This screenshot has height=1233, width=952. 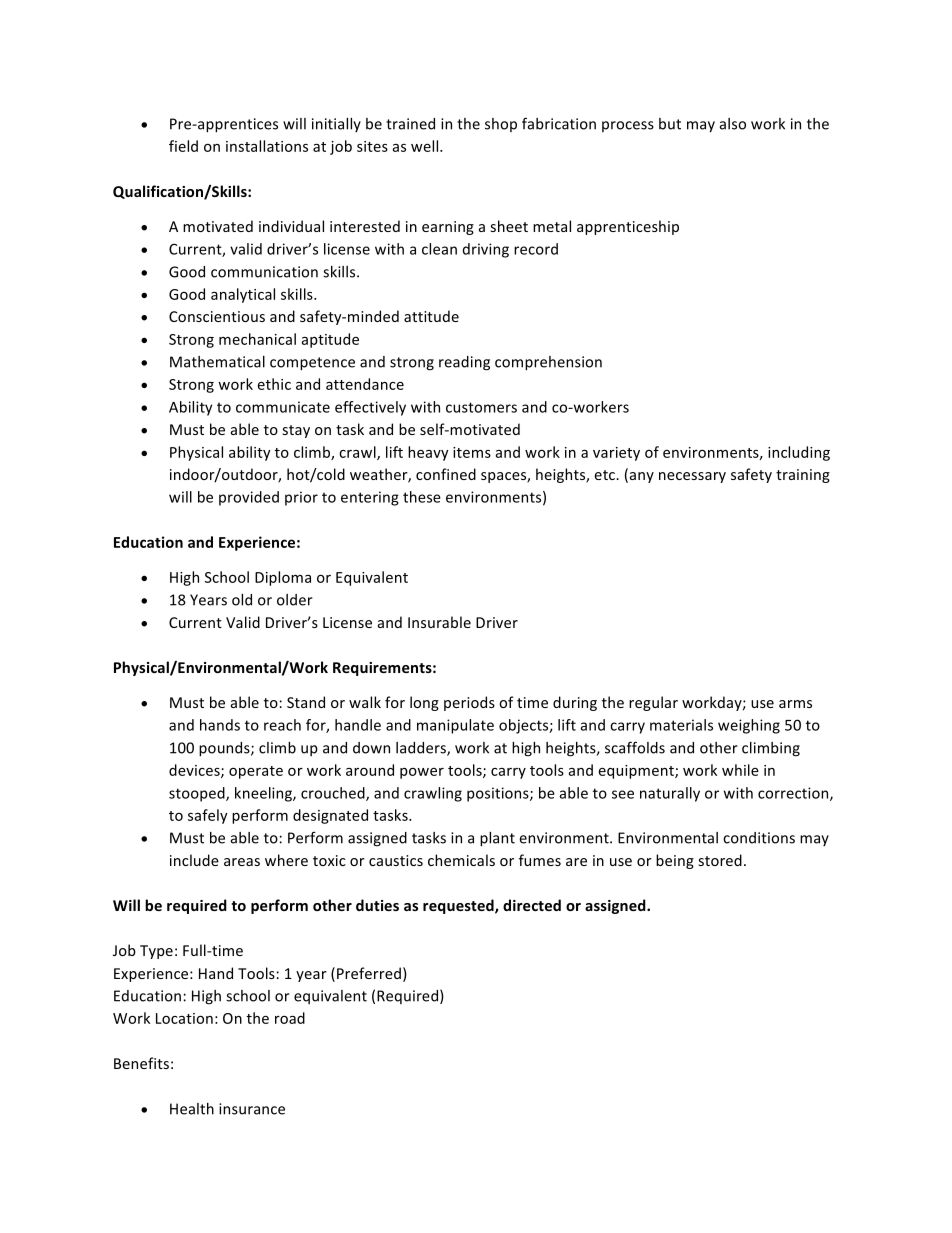 What do you see at coordinates (501, 125) in the screenshot?
I see `shop` at bounding box center [501, 125].
